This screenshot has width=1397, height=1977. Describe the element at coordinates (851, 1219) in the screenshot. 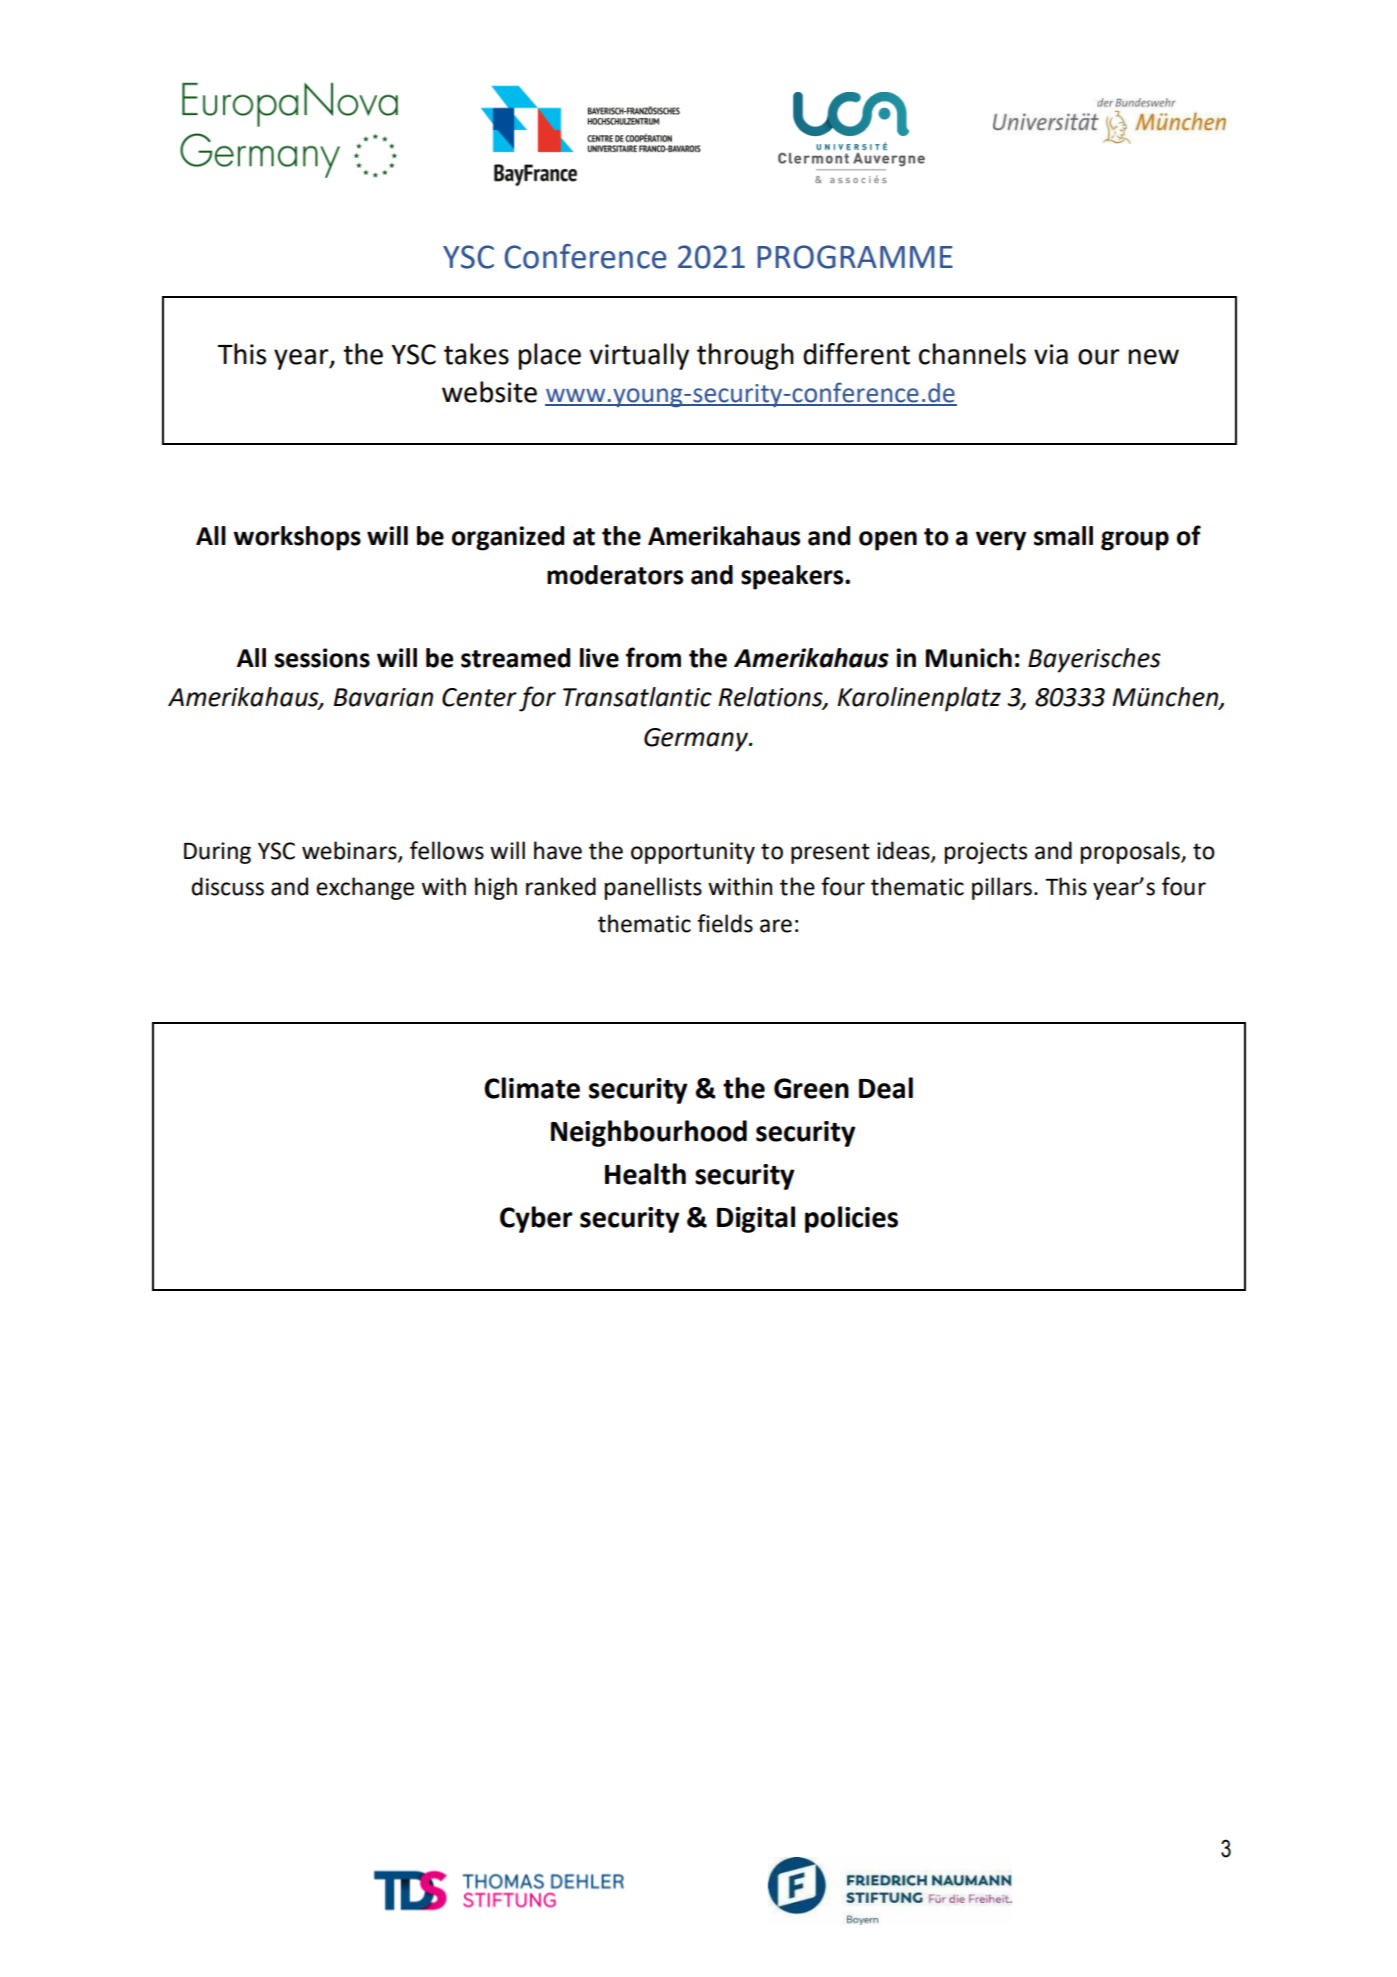

I see `policies` at that location.
